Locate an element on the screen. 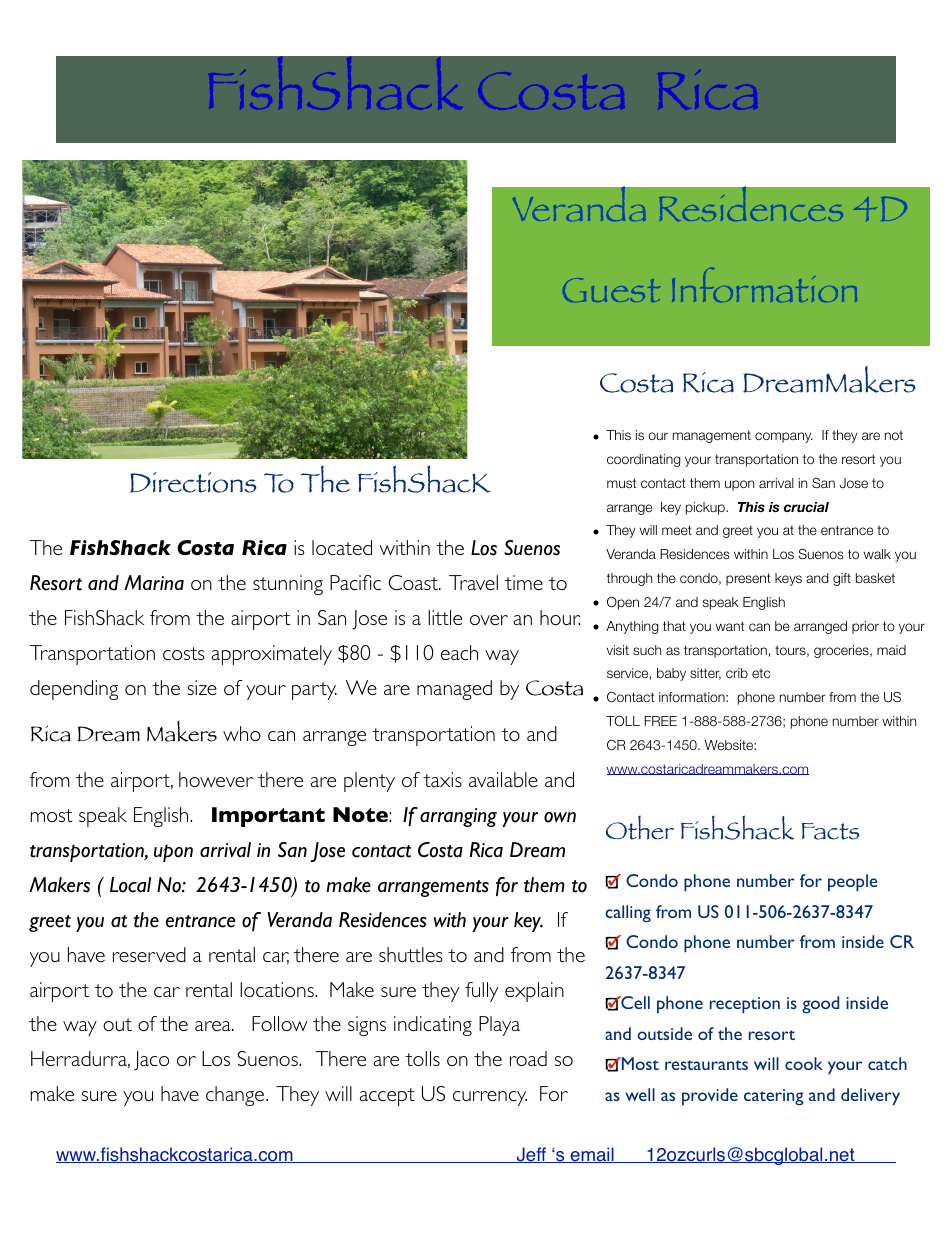 Image resolution: width=952 pixels, height=1233 pixels. Facts is located at coordinates (830, 831).
